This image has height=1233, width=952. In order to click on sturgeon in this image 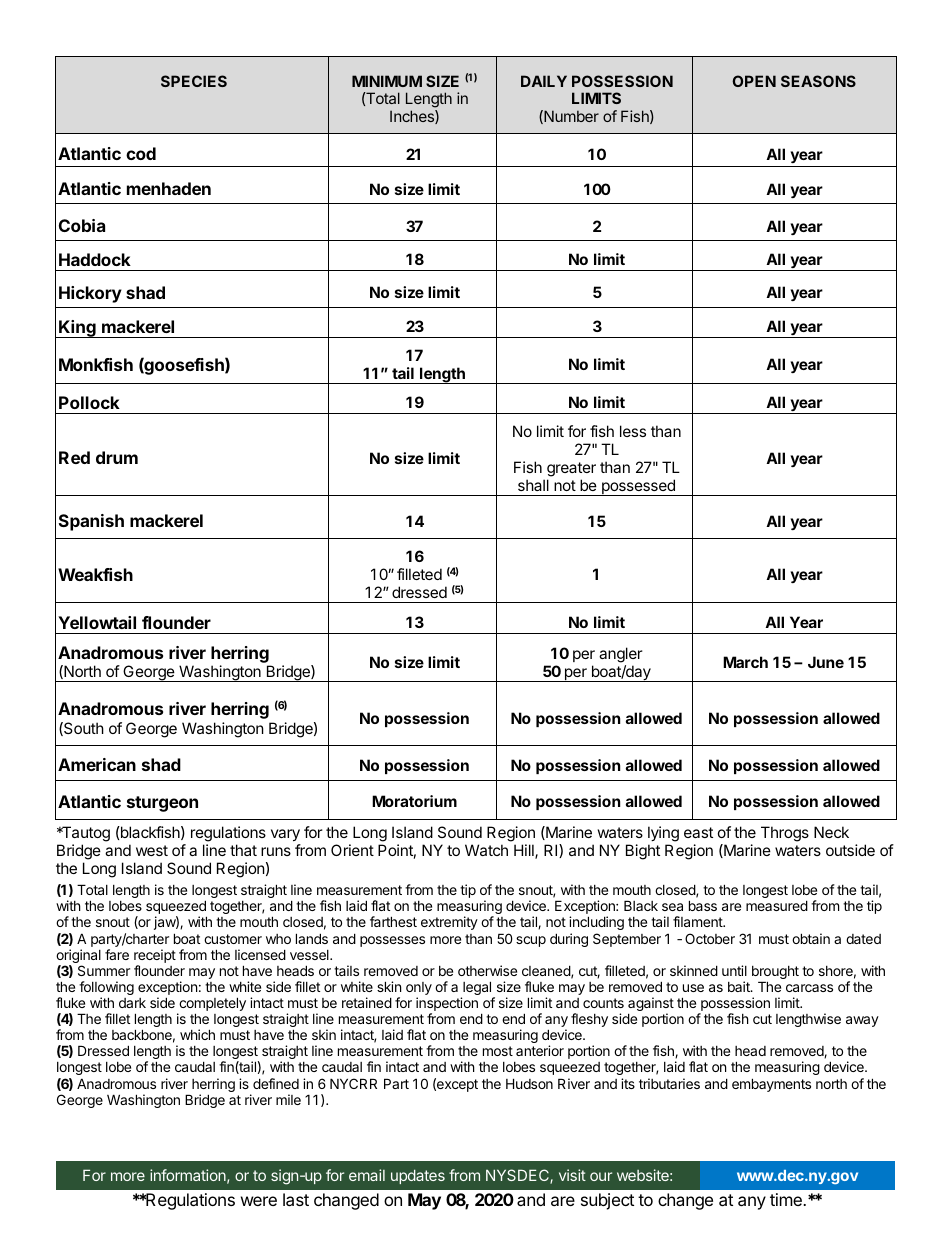, I will do `click(162, 804)`.
